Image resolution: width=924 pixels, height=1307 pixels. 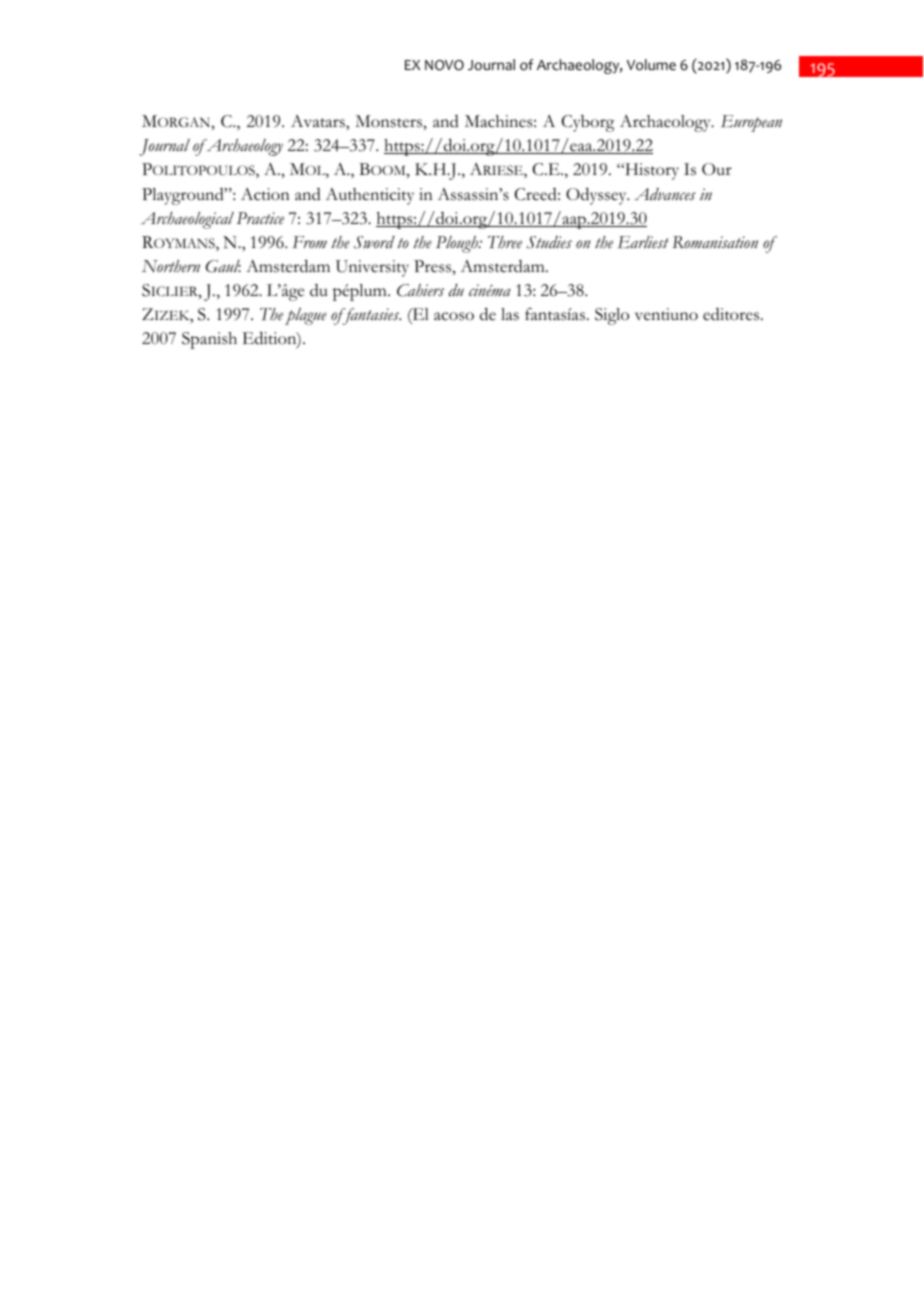 I want to click on Spanish, so click(x=209, y=340).
